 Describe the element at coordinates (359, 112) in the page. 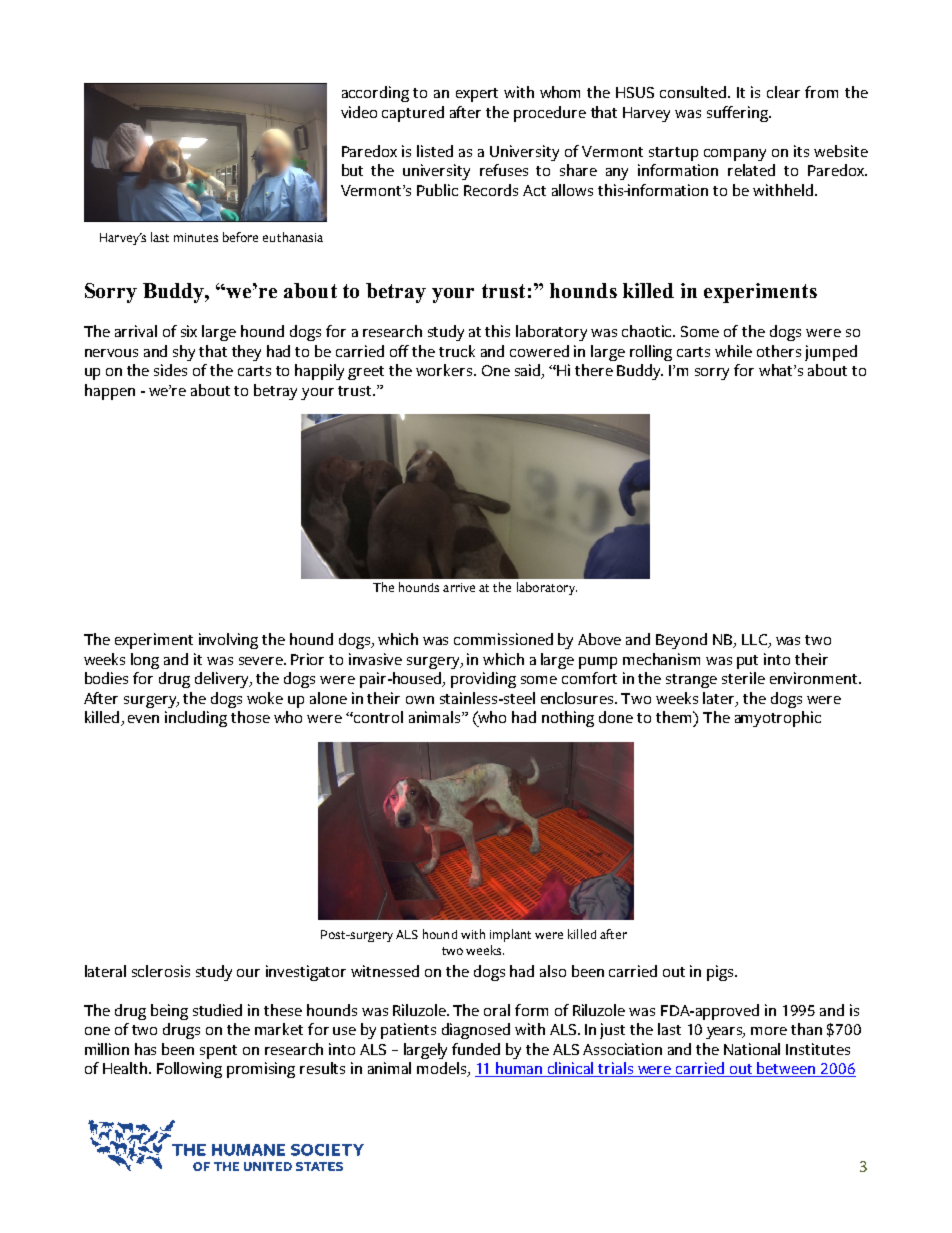

I see `video` at that location.
